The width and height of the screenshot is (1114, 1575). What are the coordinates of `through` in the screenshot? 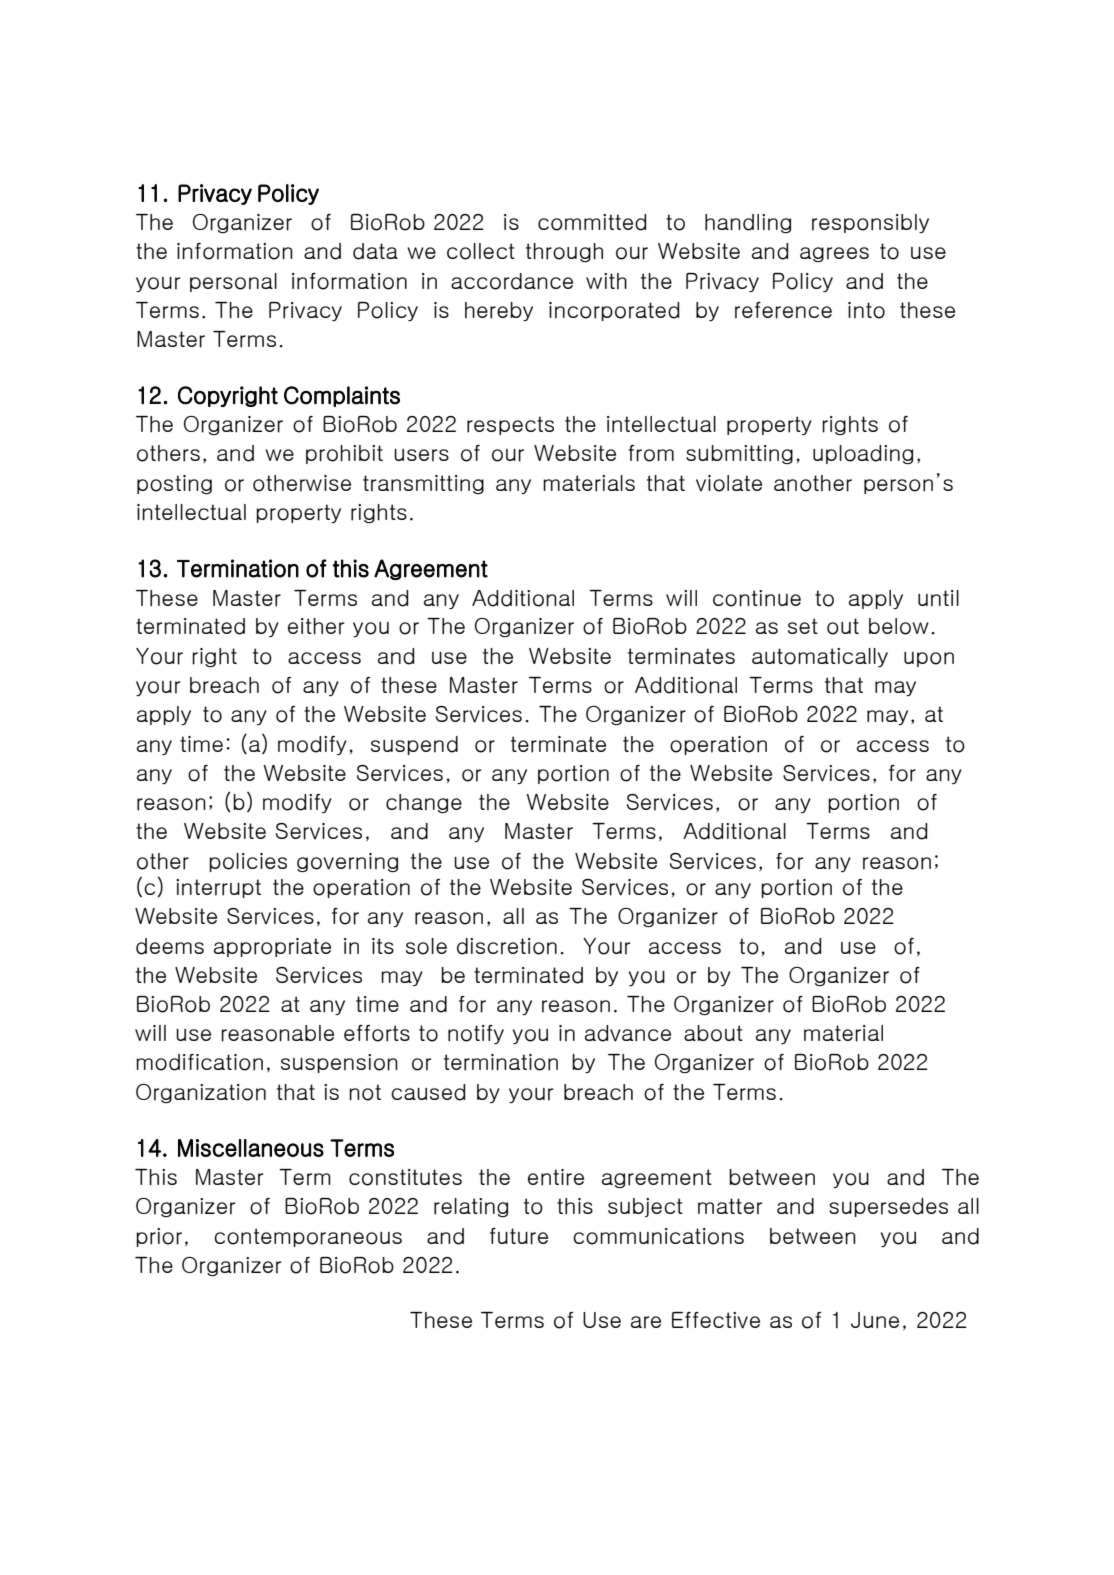 It's located at (564, 252).
